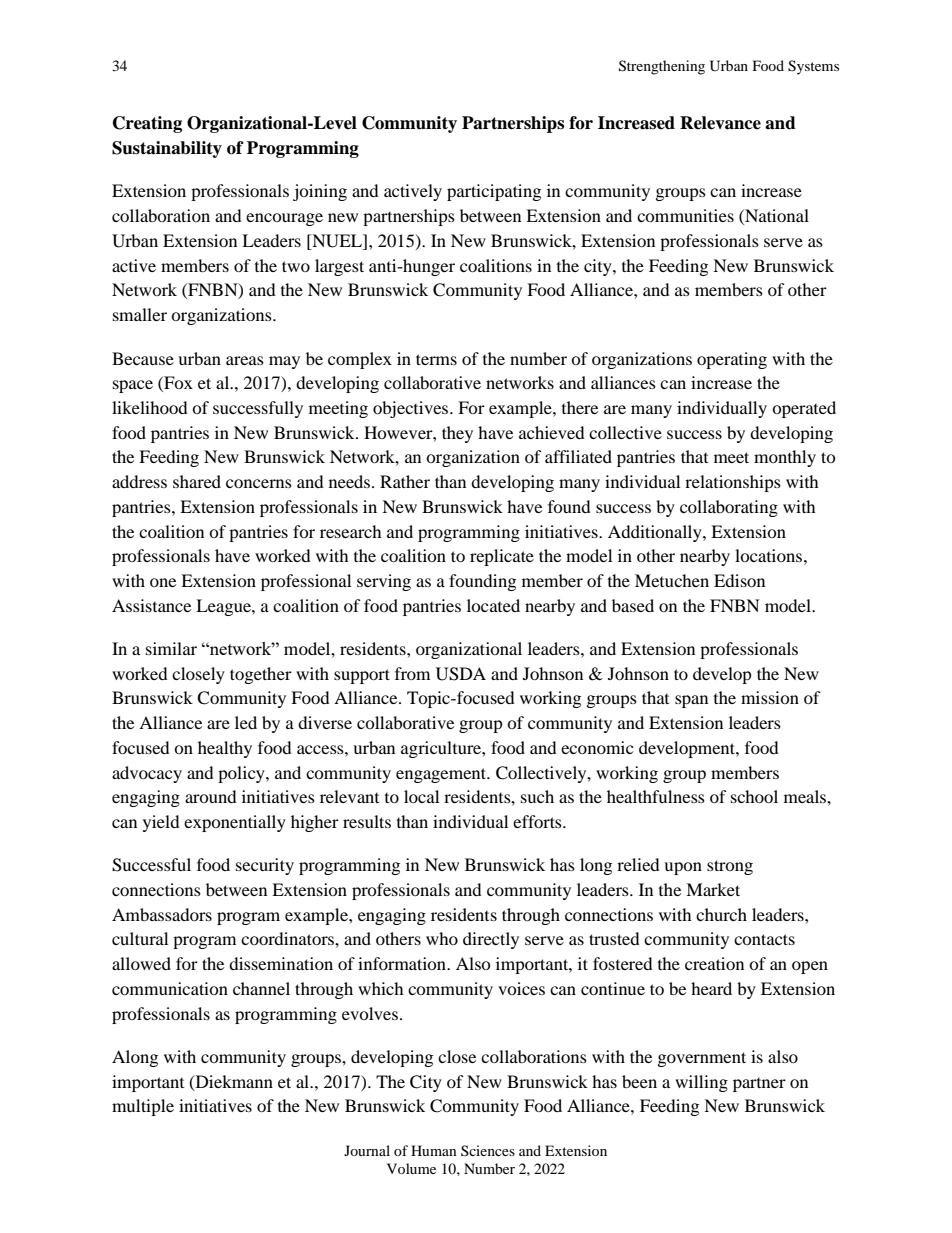 Image resolution: width=952 pixels, height=1233 pixels. Describe the element at coordinates (733, 483) in the document. I see `relationships` at that location.
